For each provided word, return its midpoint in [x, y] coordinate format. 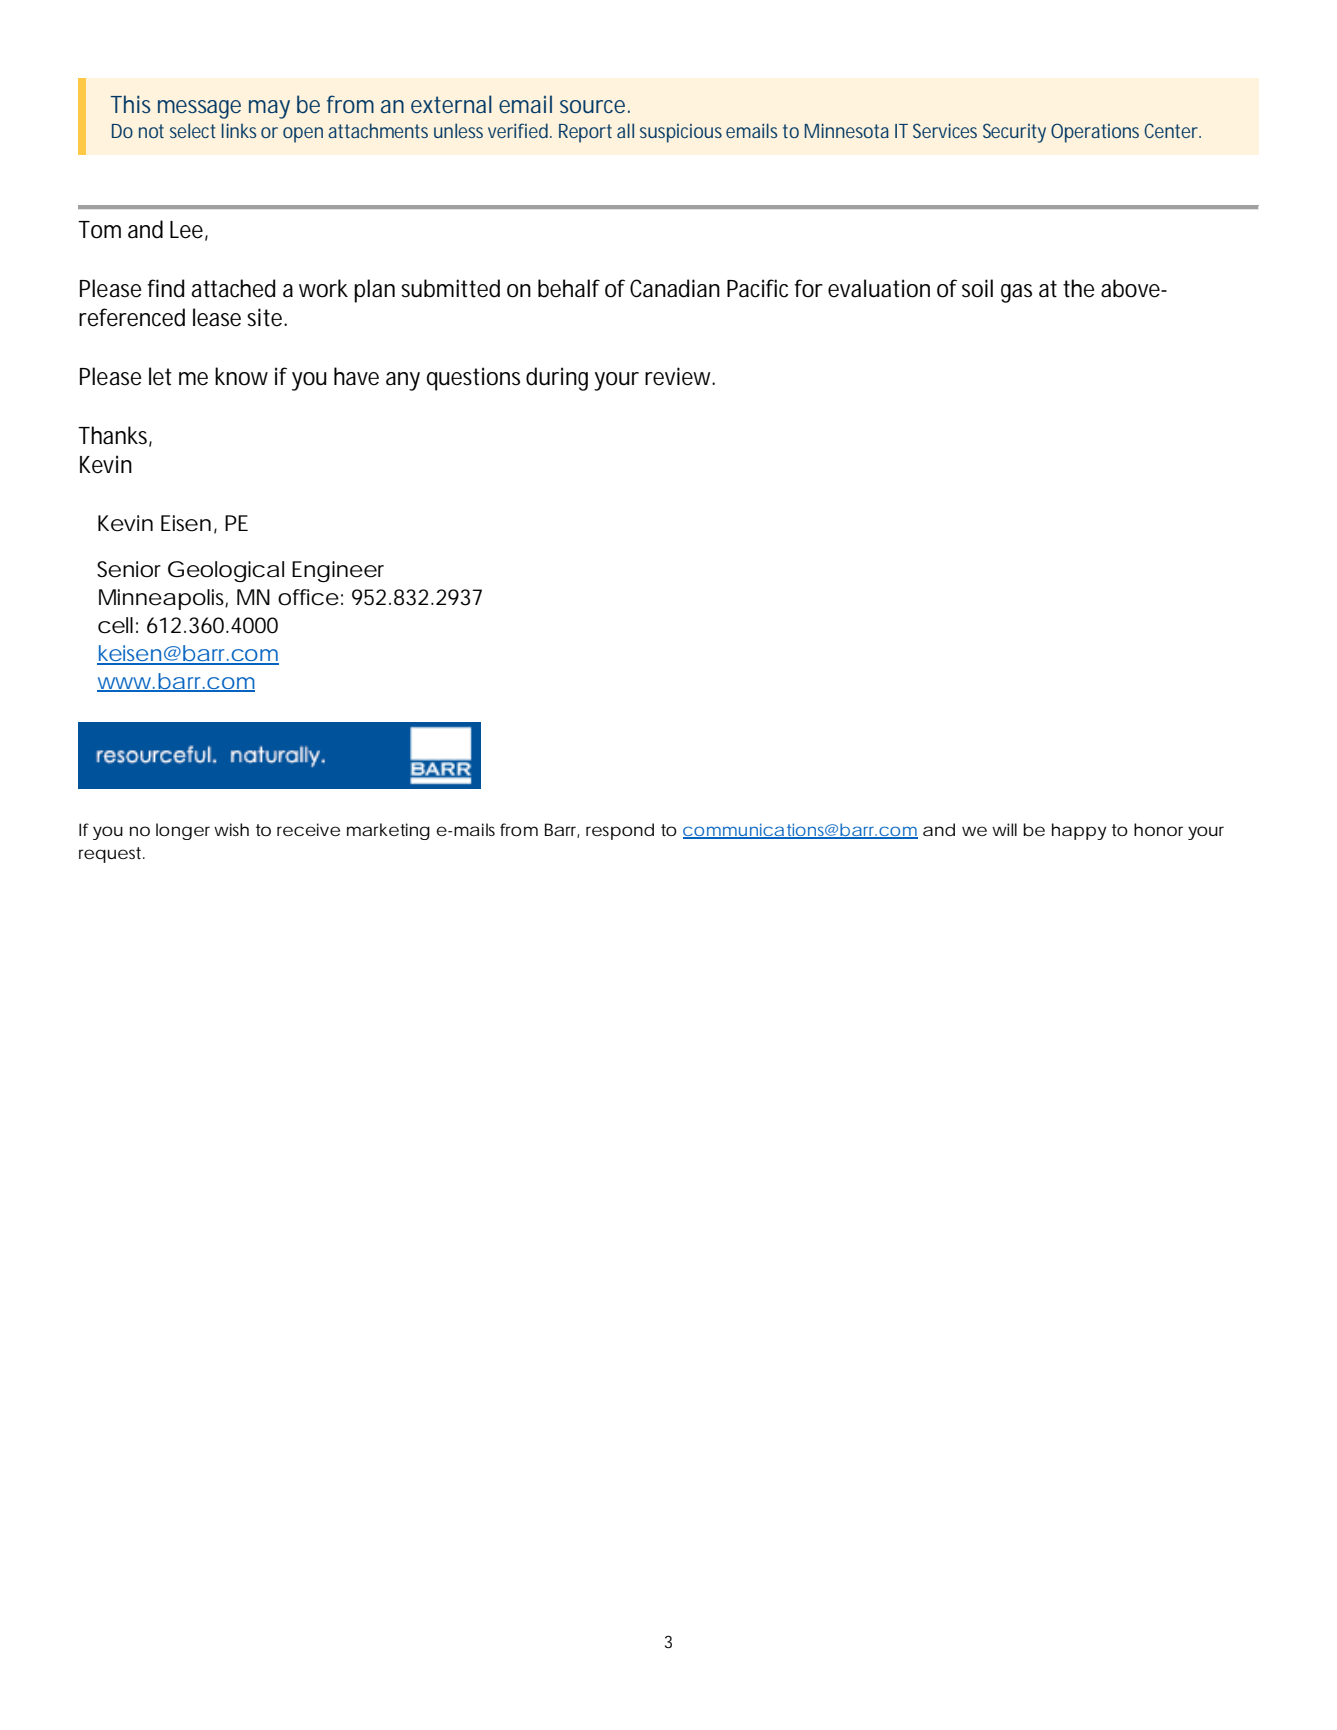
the [1079, 288]
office [308, 597]
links [239, 130]
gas [1016, 293]
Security [1014, 133]
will [1004, 829]
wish [231, 829]
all [625, 130]
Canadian [675, 288]
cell [115, 625]
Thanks [115, 436]
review [680, 376]
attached [233, 288]
